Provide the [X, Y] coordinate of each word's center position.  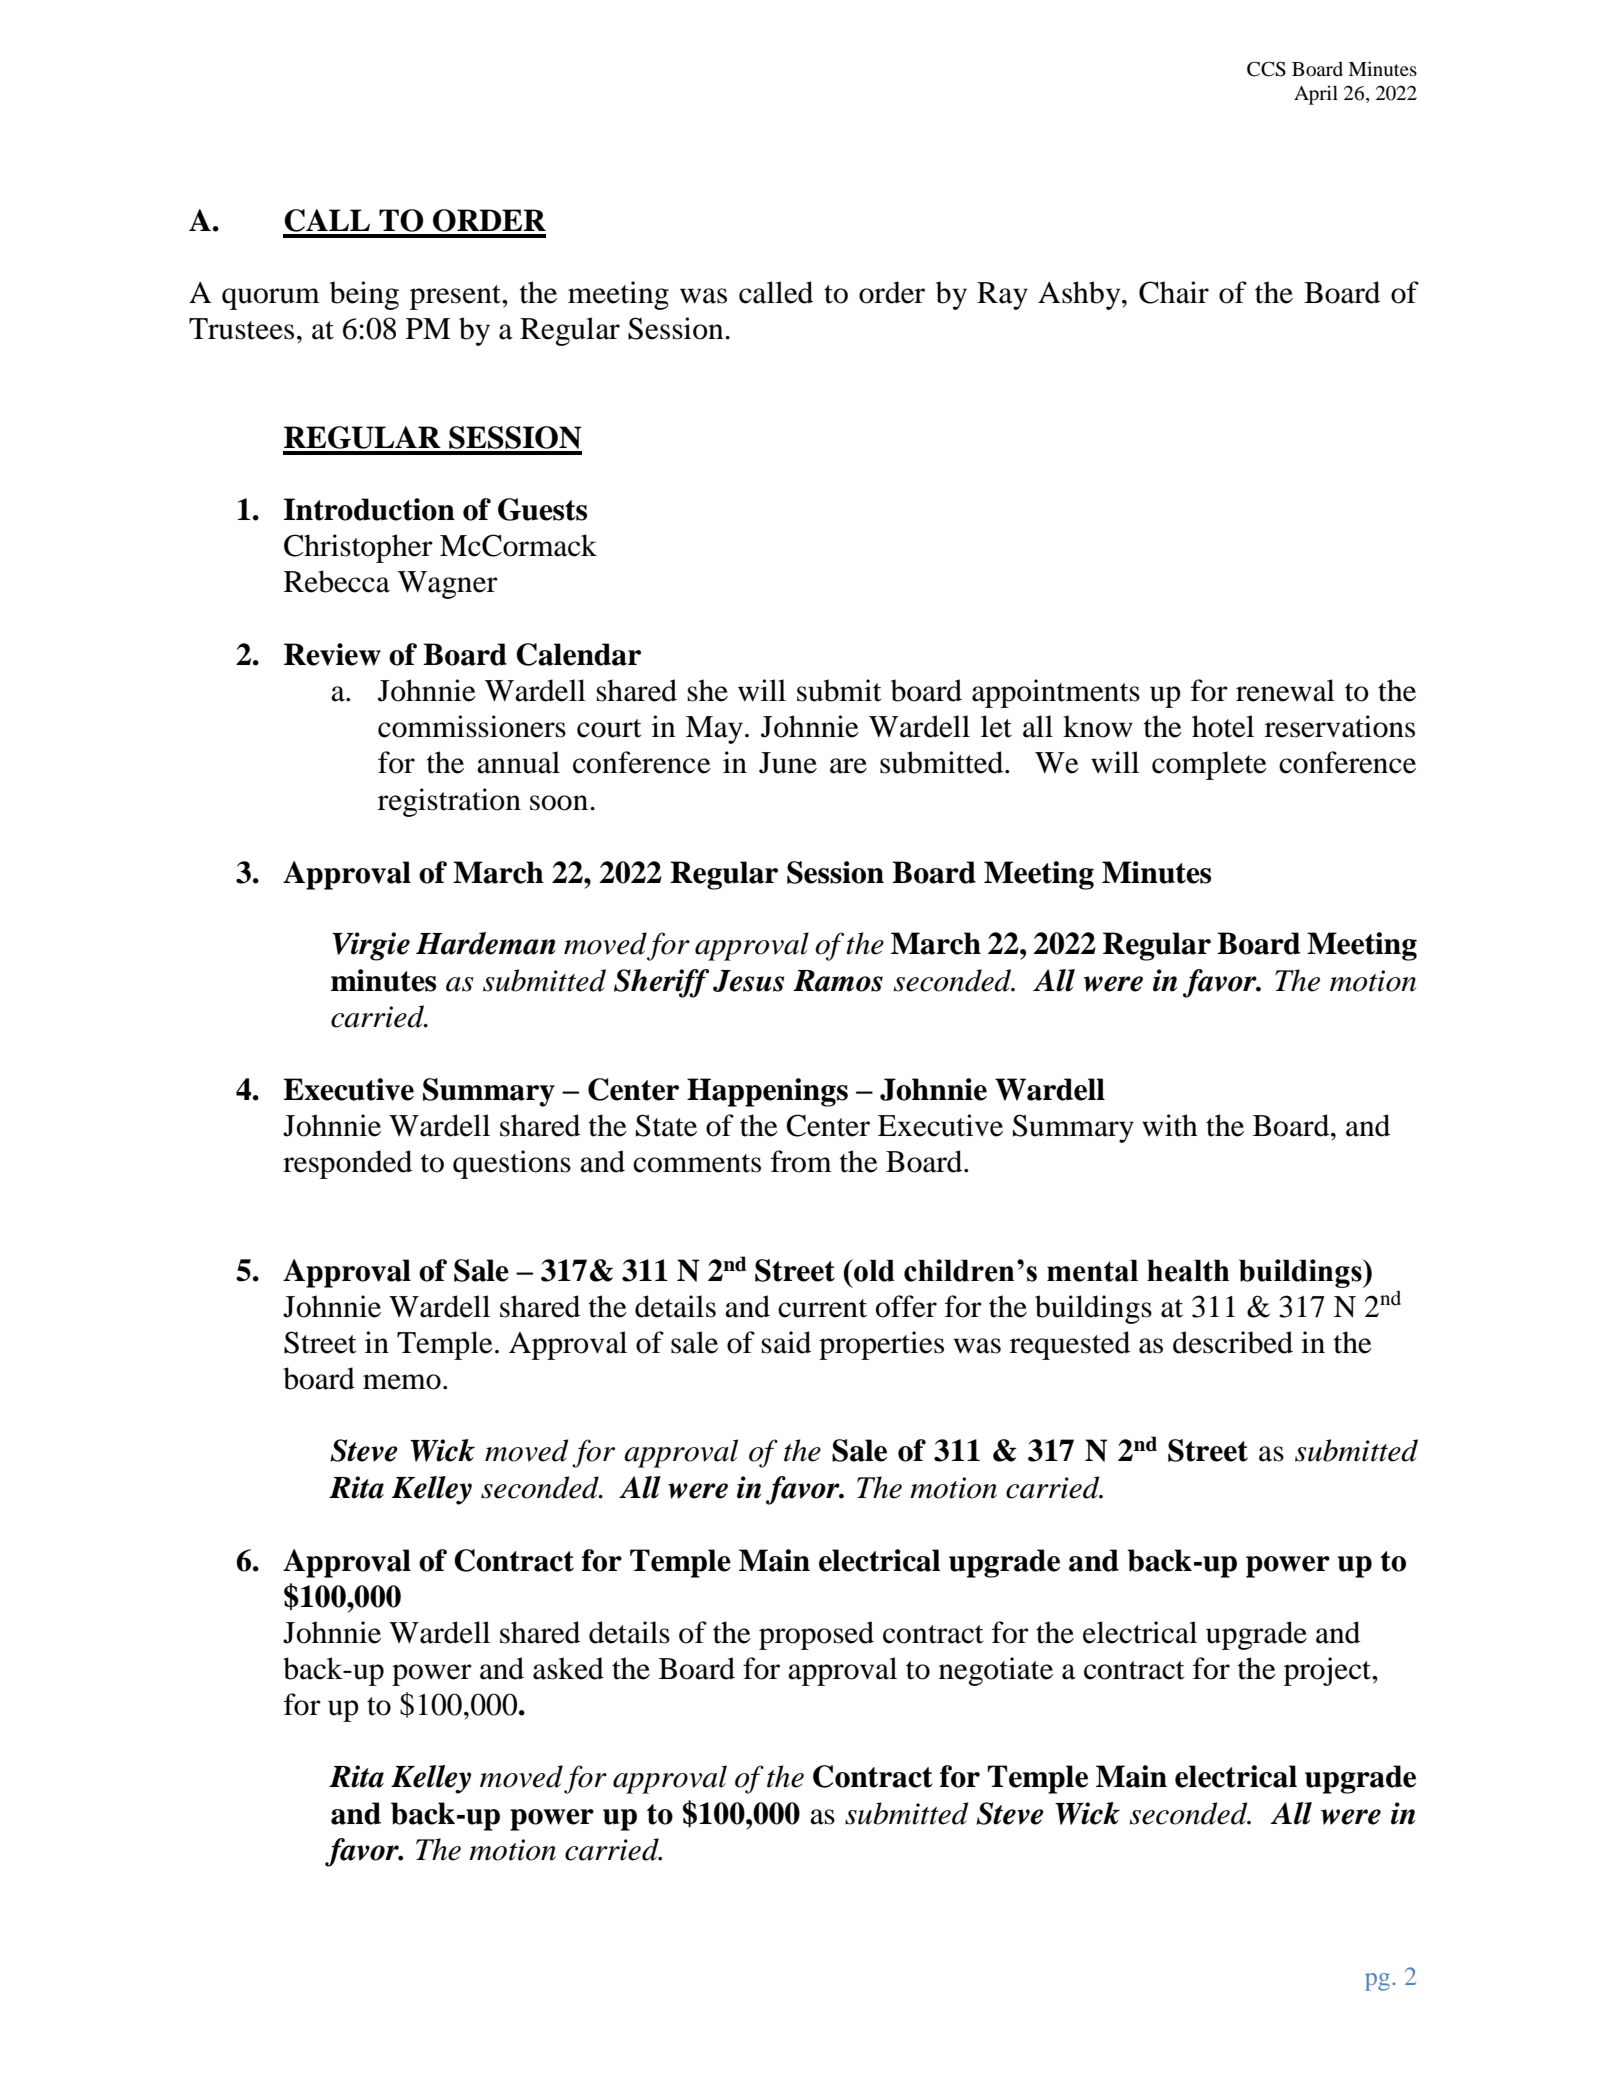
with [1170, 1125]
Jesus [748, 981]
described [1233, 1342]
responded [347, 1164]
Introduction [369, 509]
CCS [1266, 69]
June [788, 763]
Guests [542, 509]
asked [568, 1668]
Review [332, 654]
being [364, 295]
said [786, 1342]
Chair [1174, 292]
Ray [1002, 296]
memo [402, 1382]
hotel [1223, 726]
